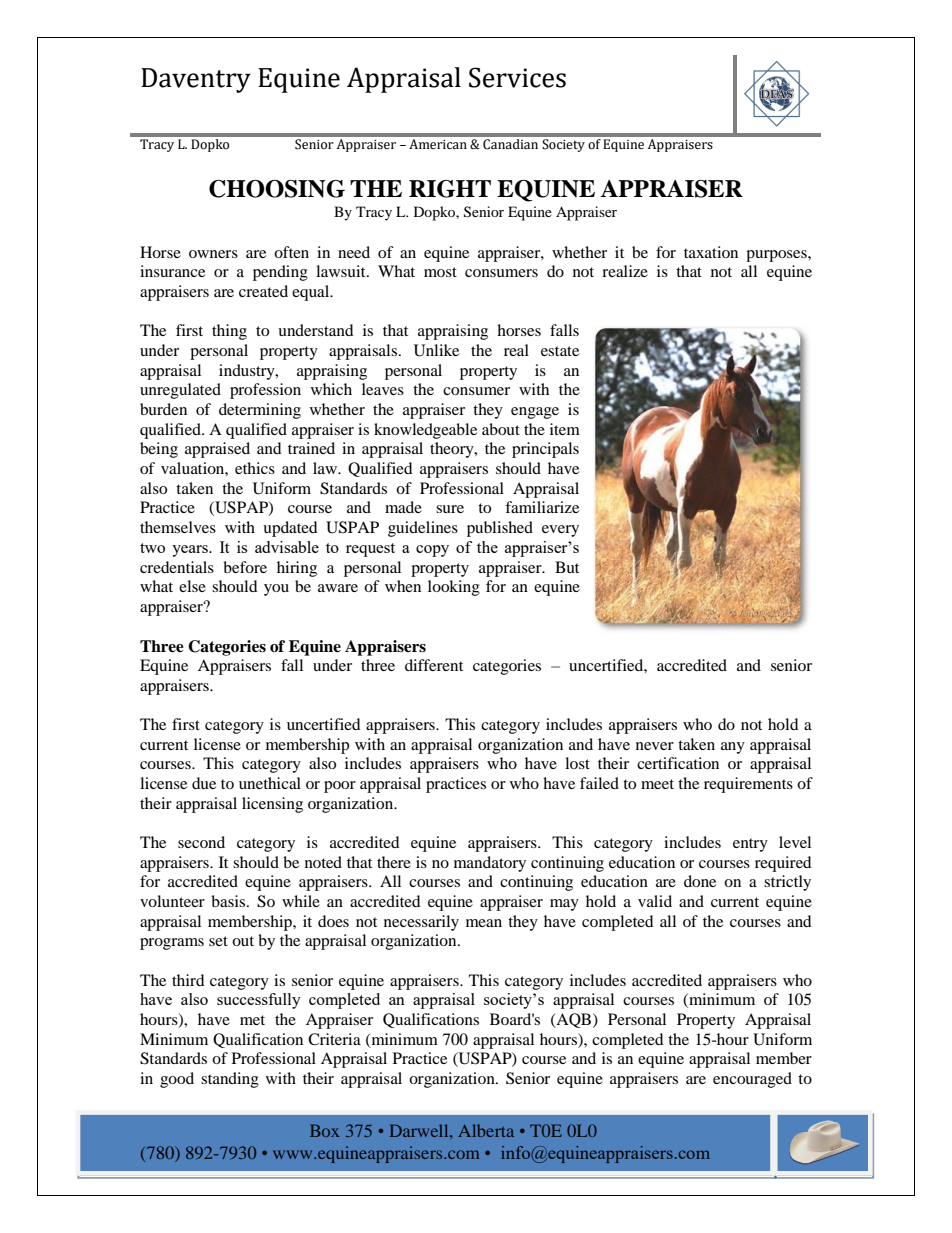  What do you see at coordinates (711, 252) in the image?
I see `taxation` at bounding box center [711, 252].
